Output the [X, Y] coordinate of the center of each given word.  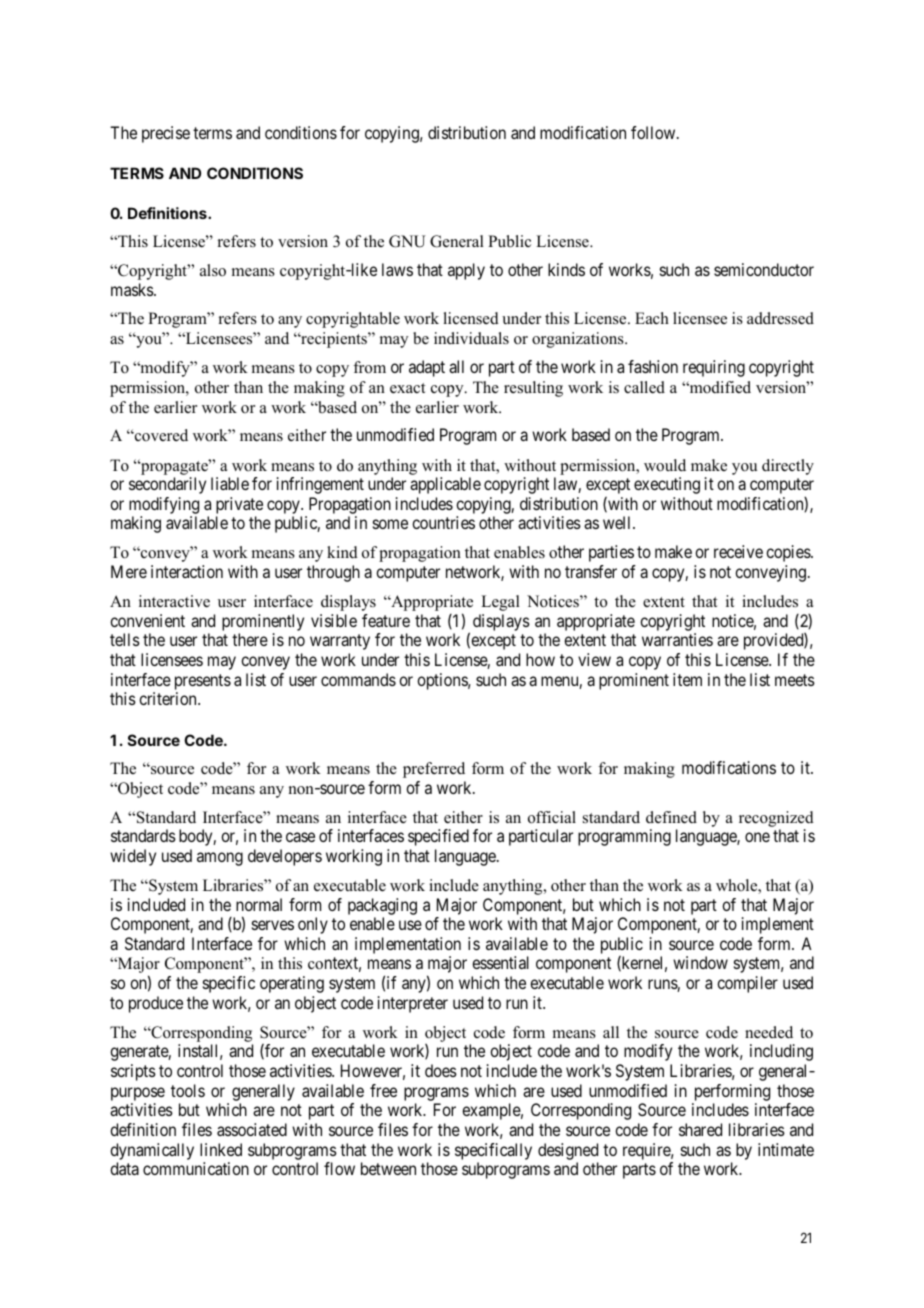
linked [221, 1149]
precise [166, 134]
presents [203, 682]
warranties [677, 639]
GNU [407, 241]
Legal [500, 603]
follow [654, 132]
